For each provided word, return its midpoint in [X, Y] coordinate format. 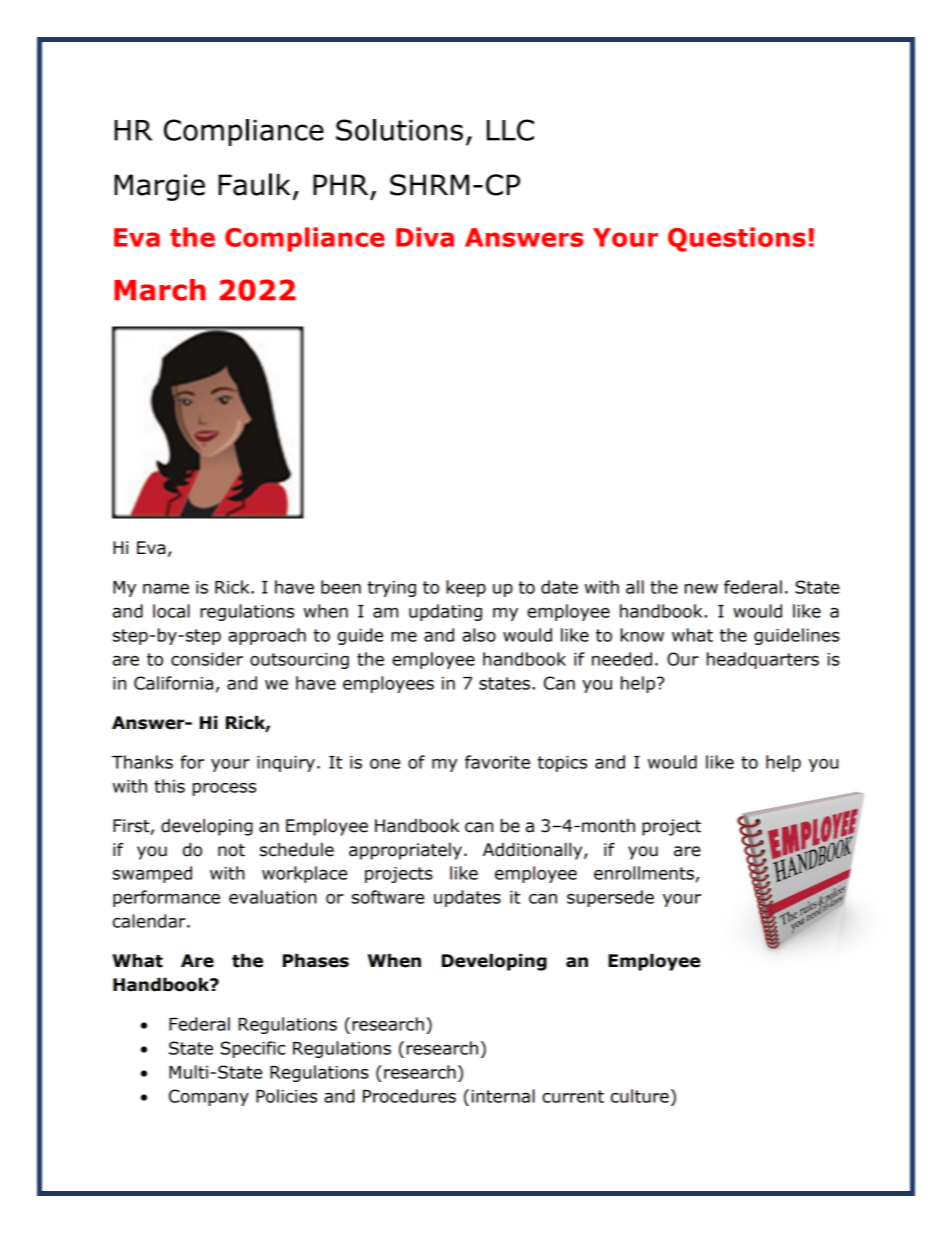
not [231, 850]
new [701, 589]
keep [466, 588]
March [160, 290]
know [642, 635]
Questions [737, 239]
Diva [425, 237]
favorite [497, 762]
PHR [340, 184]
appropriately [405, 851]
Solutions [399, 130]
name [166, 589]
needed [622, 659]
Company [209, 1097]
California [173, 683]
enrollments [644, 873]
